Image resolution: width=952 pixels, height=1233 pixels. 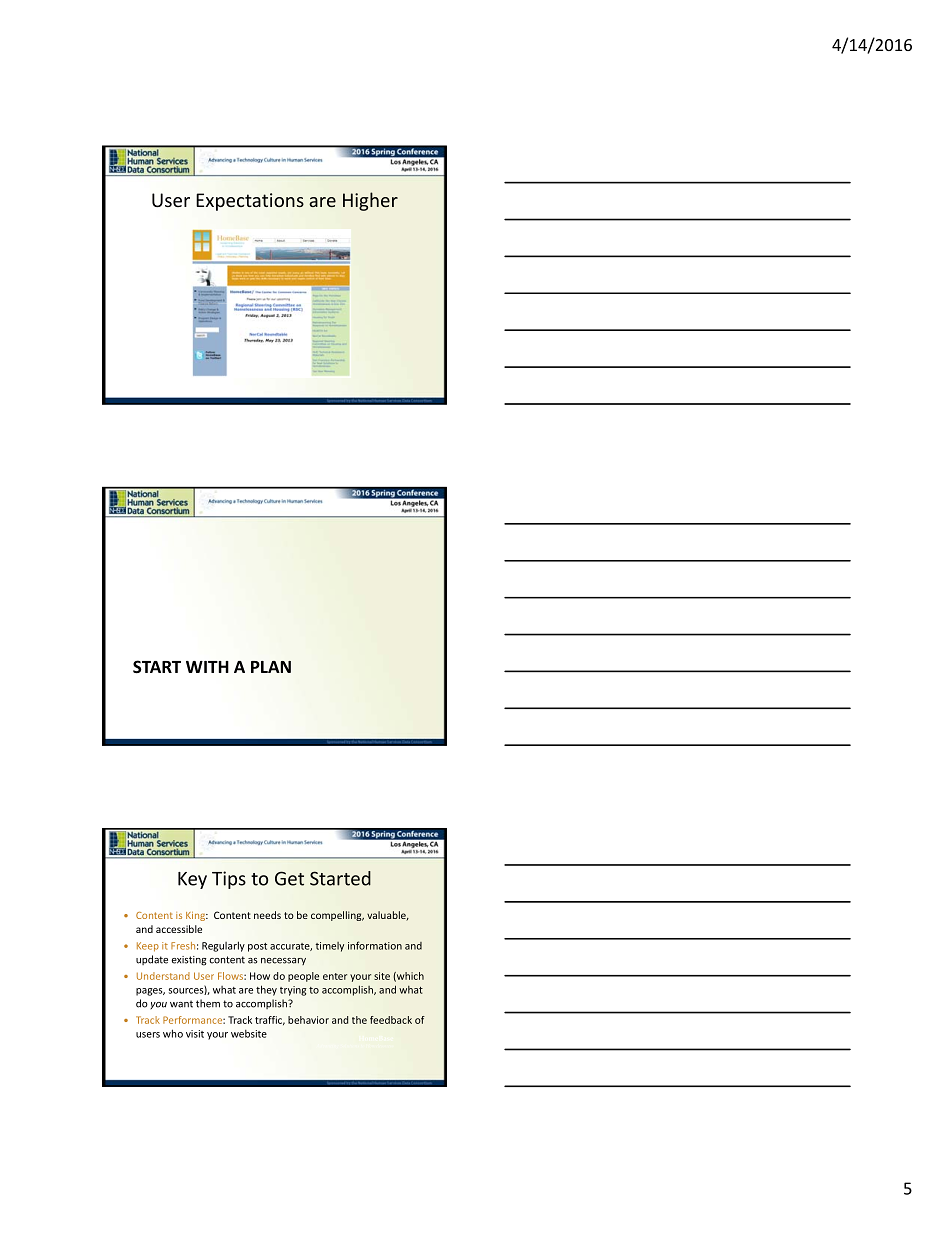 What do you see at coordinates (330, 947) in the screenshot?
I see `timely` at bounding box center [330, 947].
